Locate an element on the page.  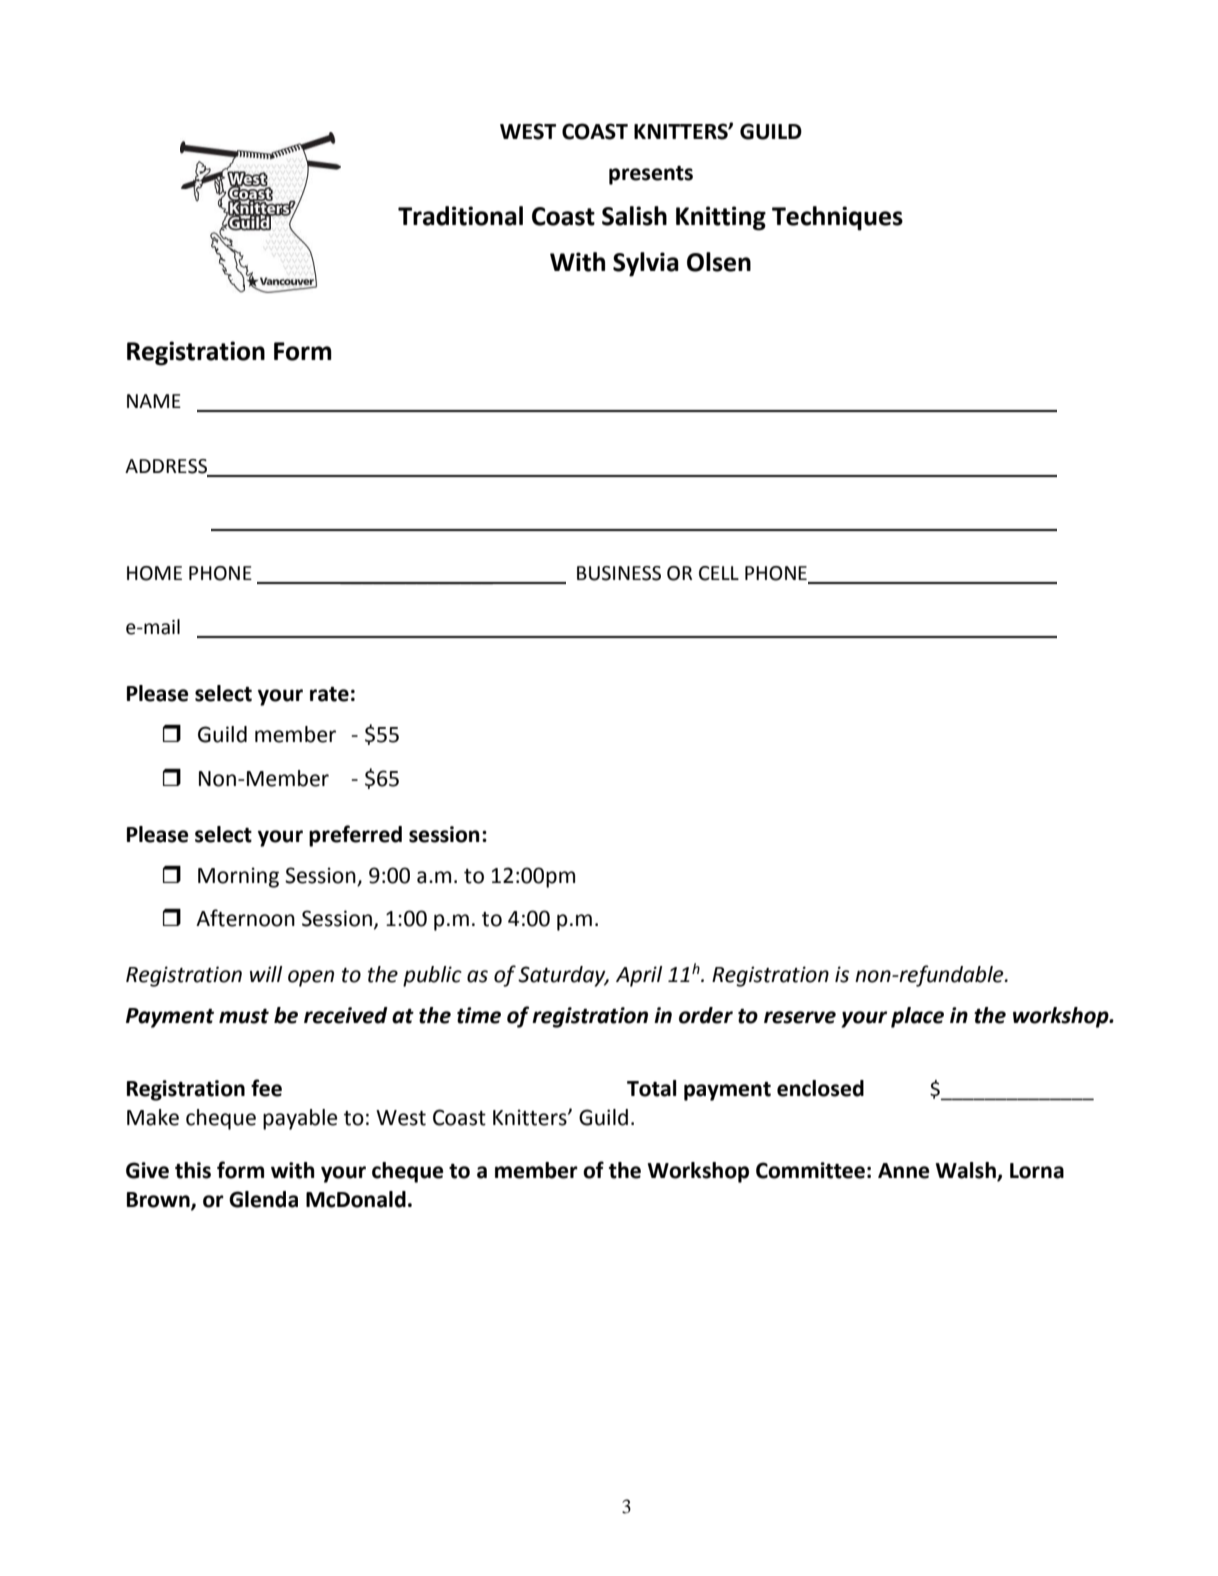
rate is located at coordinates (329, 694).
